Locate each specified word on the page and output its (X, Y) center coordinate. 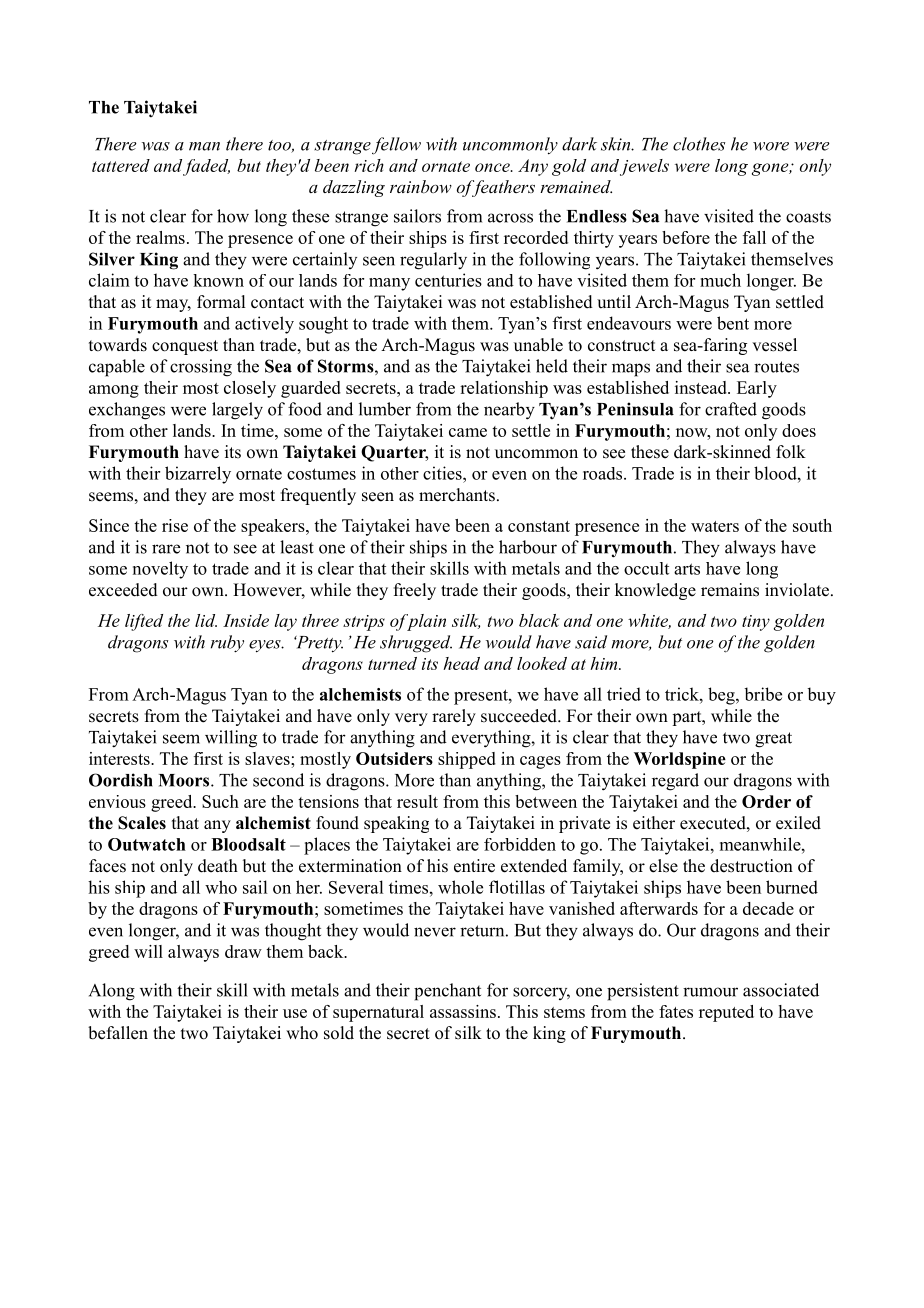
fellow (396, 146)
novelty (160, 570)
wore (771, 146)
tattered (121, 165)
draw (243, 951)
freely (415, 591)
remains (730, 590)
